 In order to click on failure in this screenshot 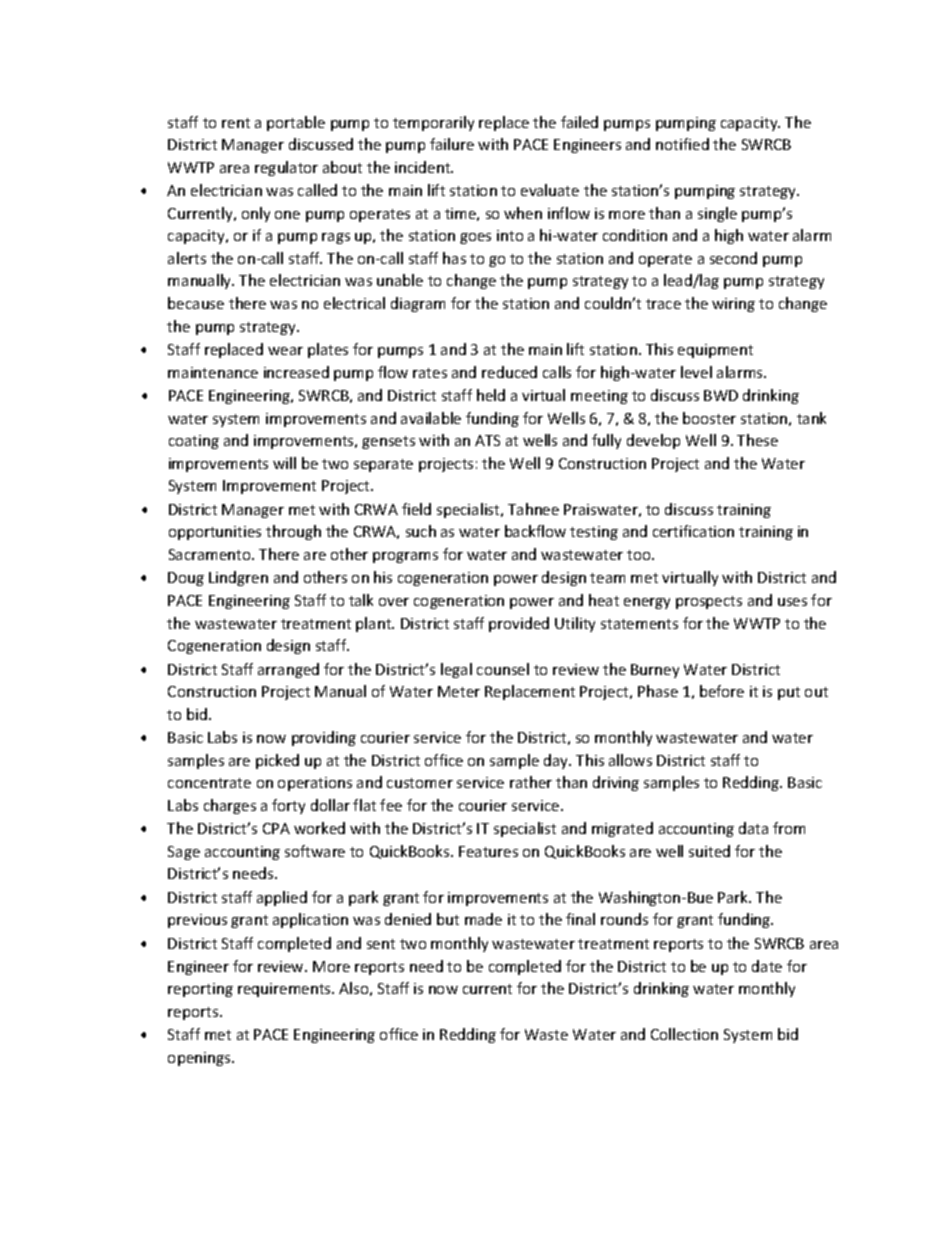, I will do `click(452, 144)`.
